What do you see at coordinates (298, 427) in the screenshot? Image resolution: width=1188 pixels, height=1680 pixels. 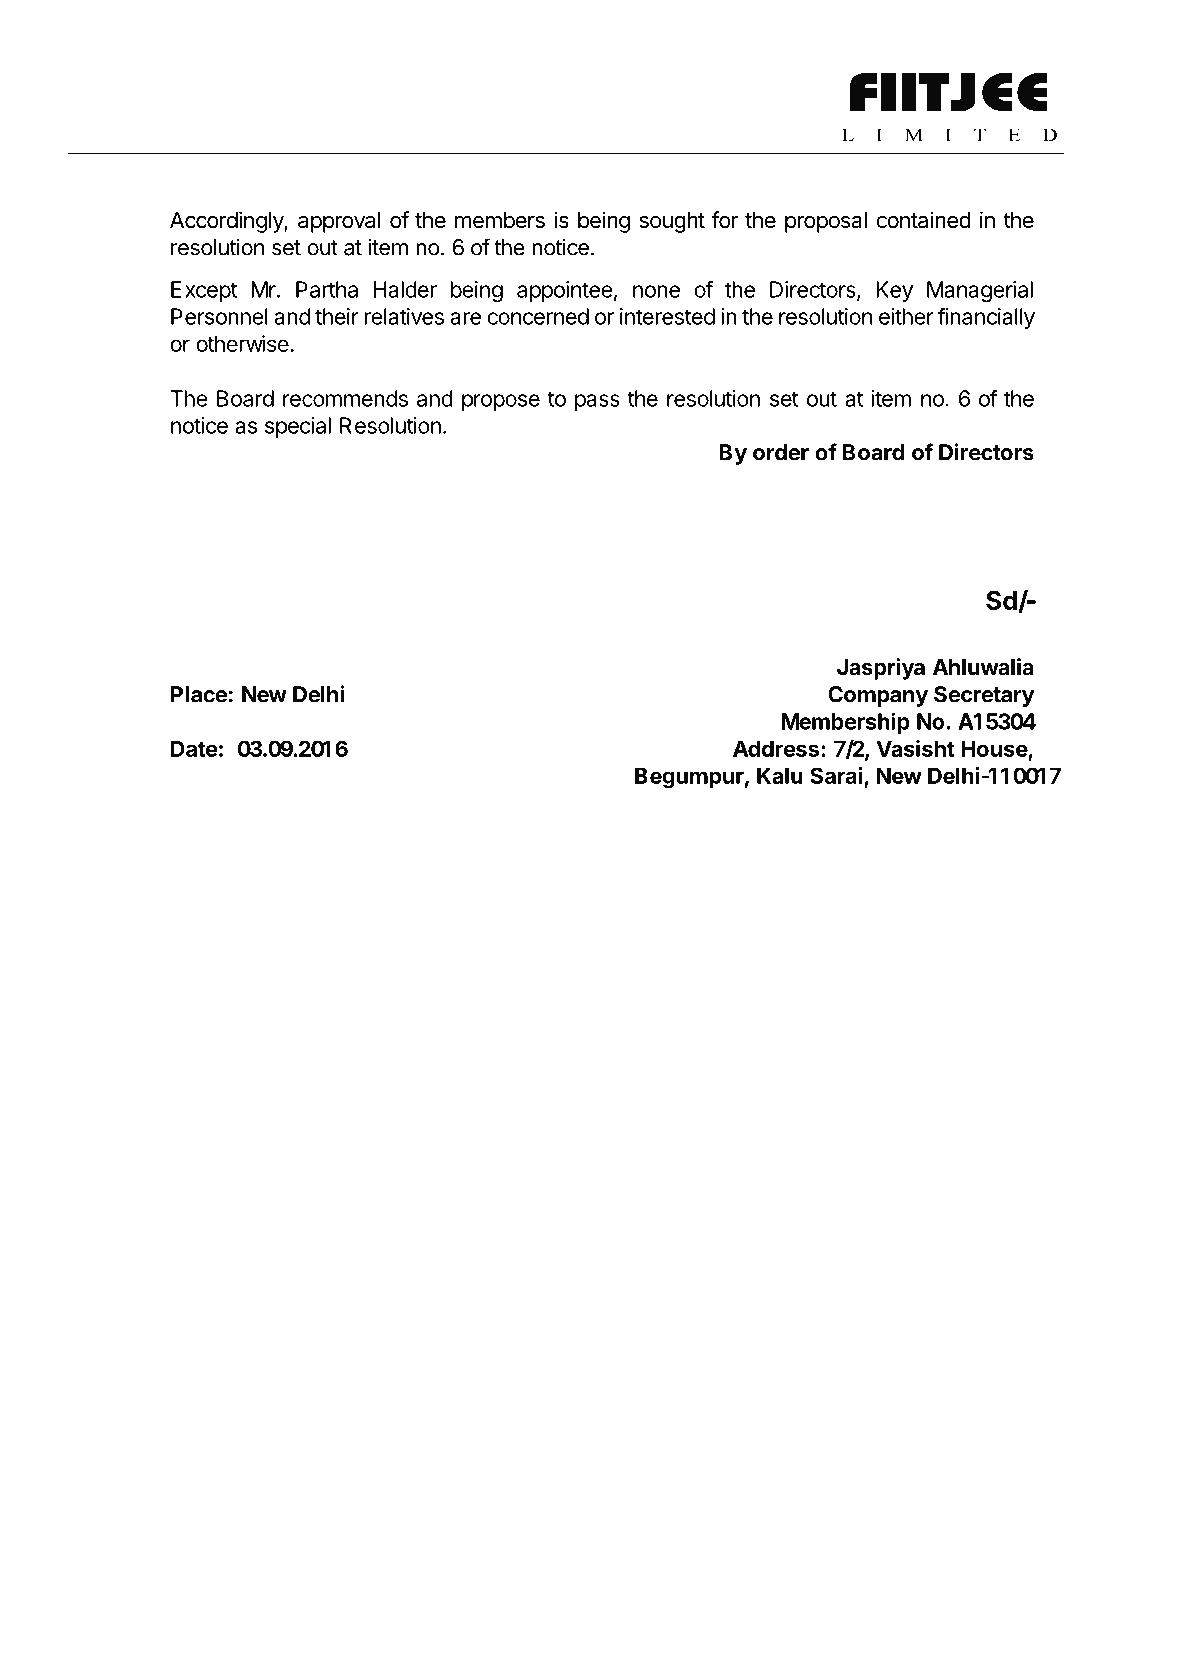 I see `special` at bounding box center [298, 427].
